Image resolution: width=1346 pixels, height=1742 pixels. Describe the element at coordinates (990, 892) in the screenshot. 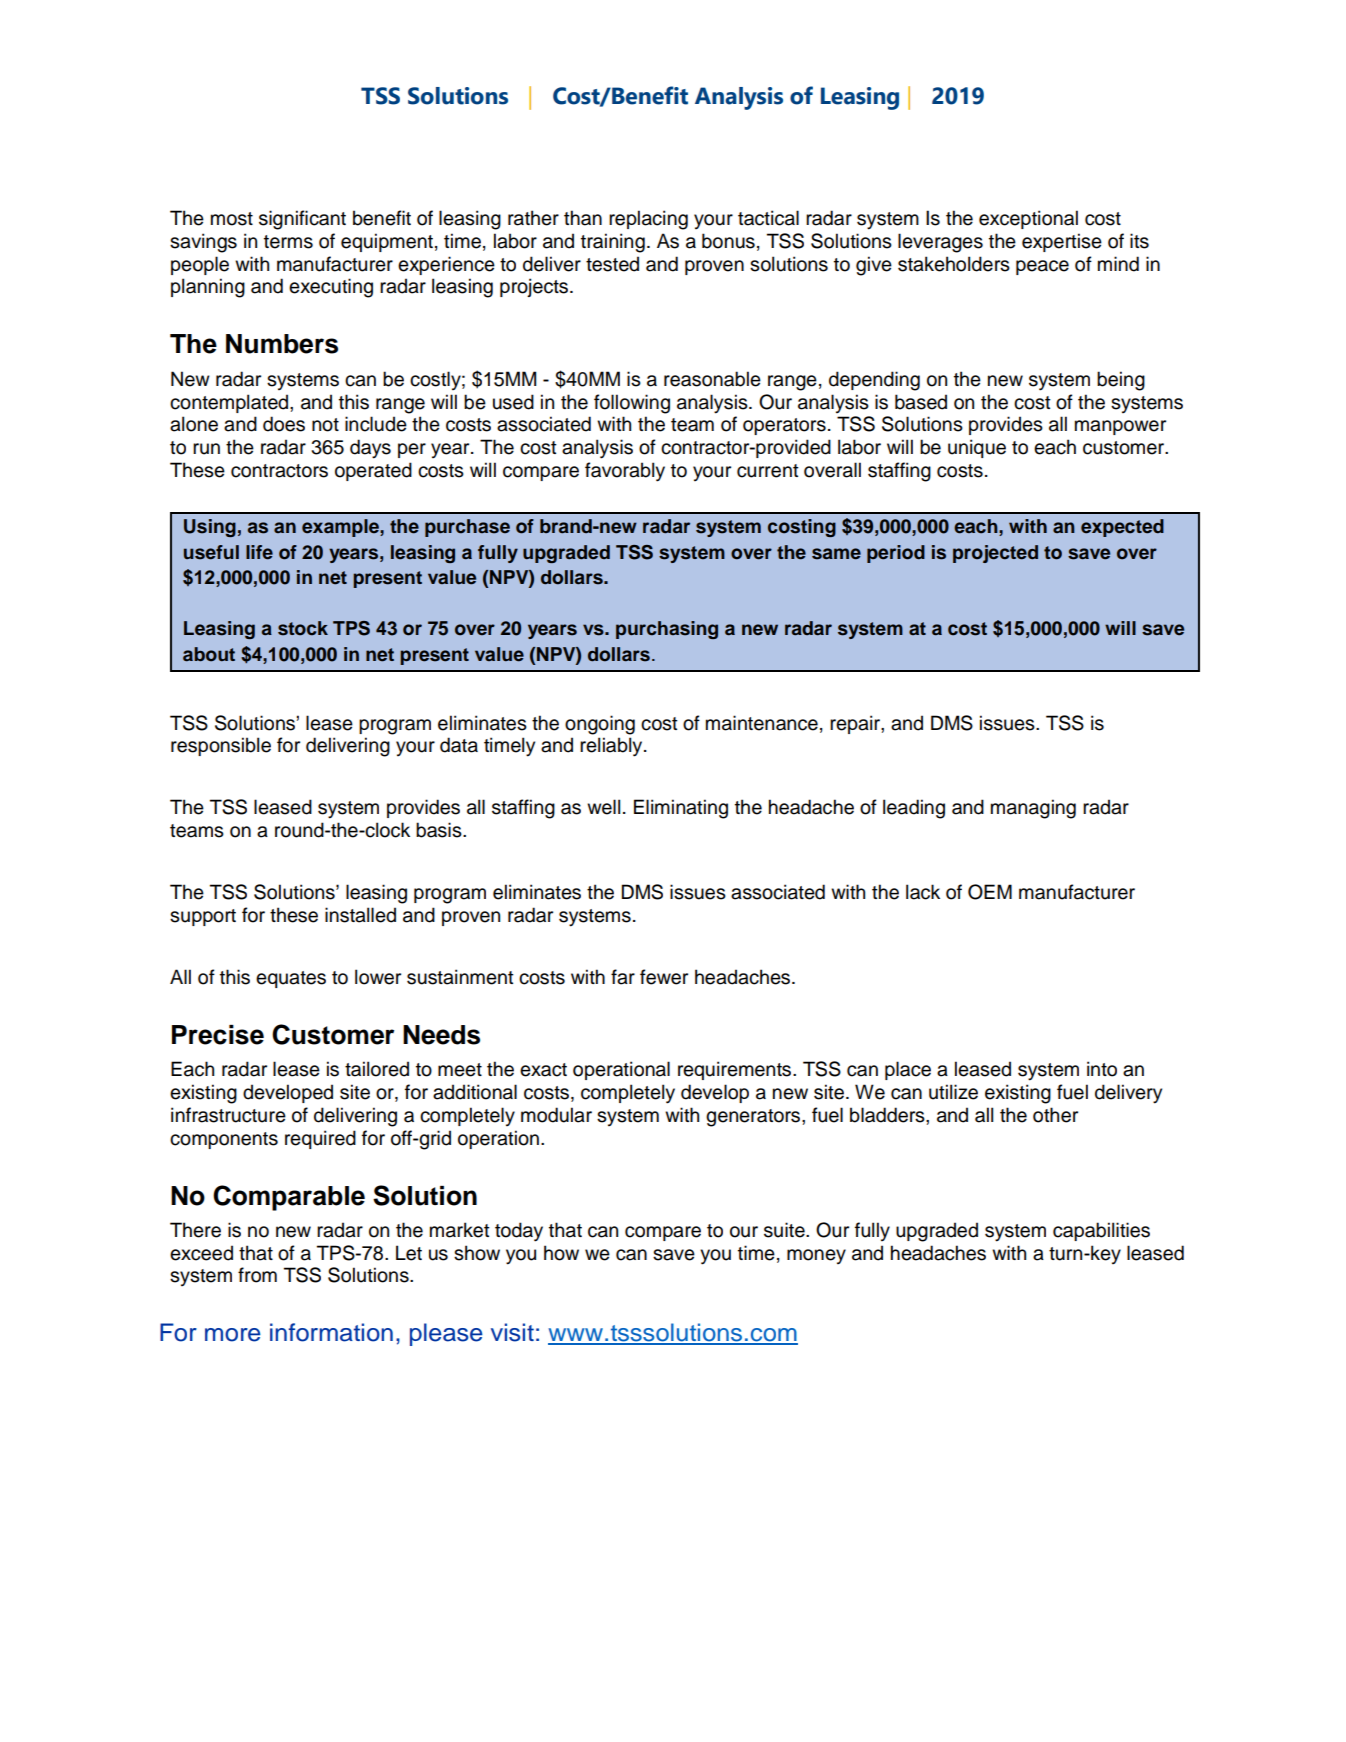

I see `OEM` at that location.
